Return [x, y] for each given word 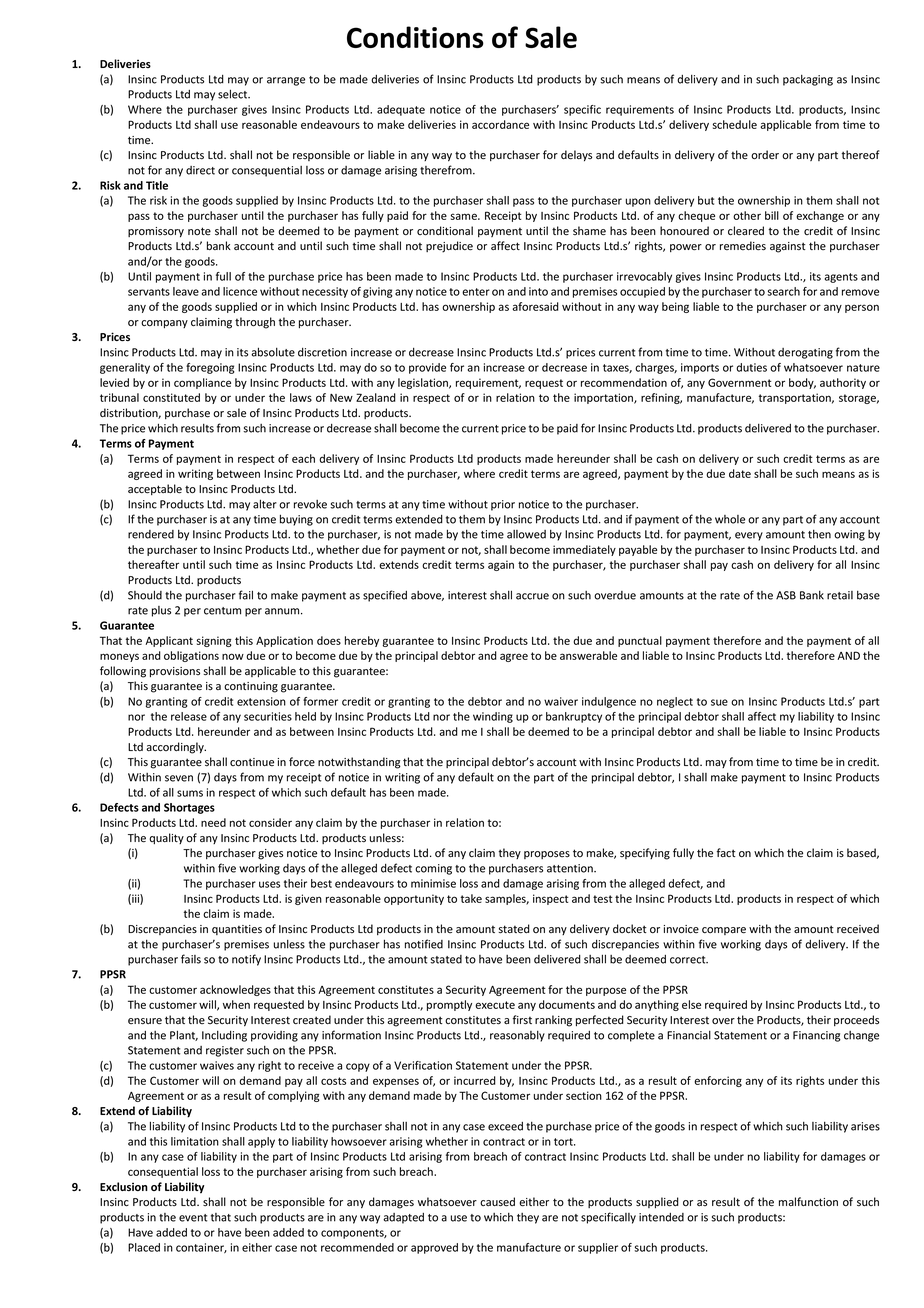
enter [476, 292]
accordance [500, 124]
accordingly [176, 748]
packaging [808, 80]
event [193, 1218]
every [749, 536]
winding [493, 717]
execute [495, 1005]
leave [186, 291]
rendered [151, 534]
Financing [817, 1036]
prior [503, 505]
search [783, 291]
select [234, 94]
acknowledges [235, 990]
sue [719, 702]
